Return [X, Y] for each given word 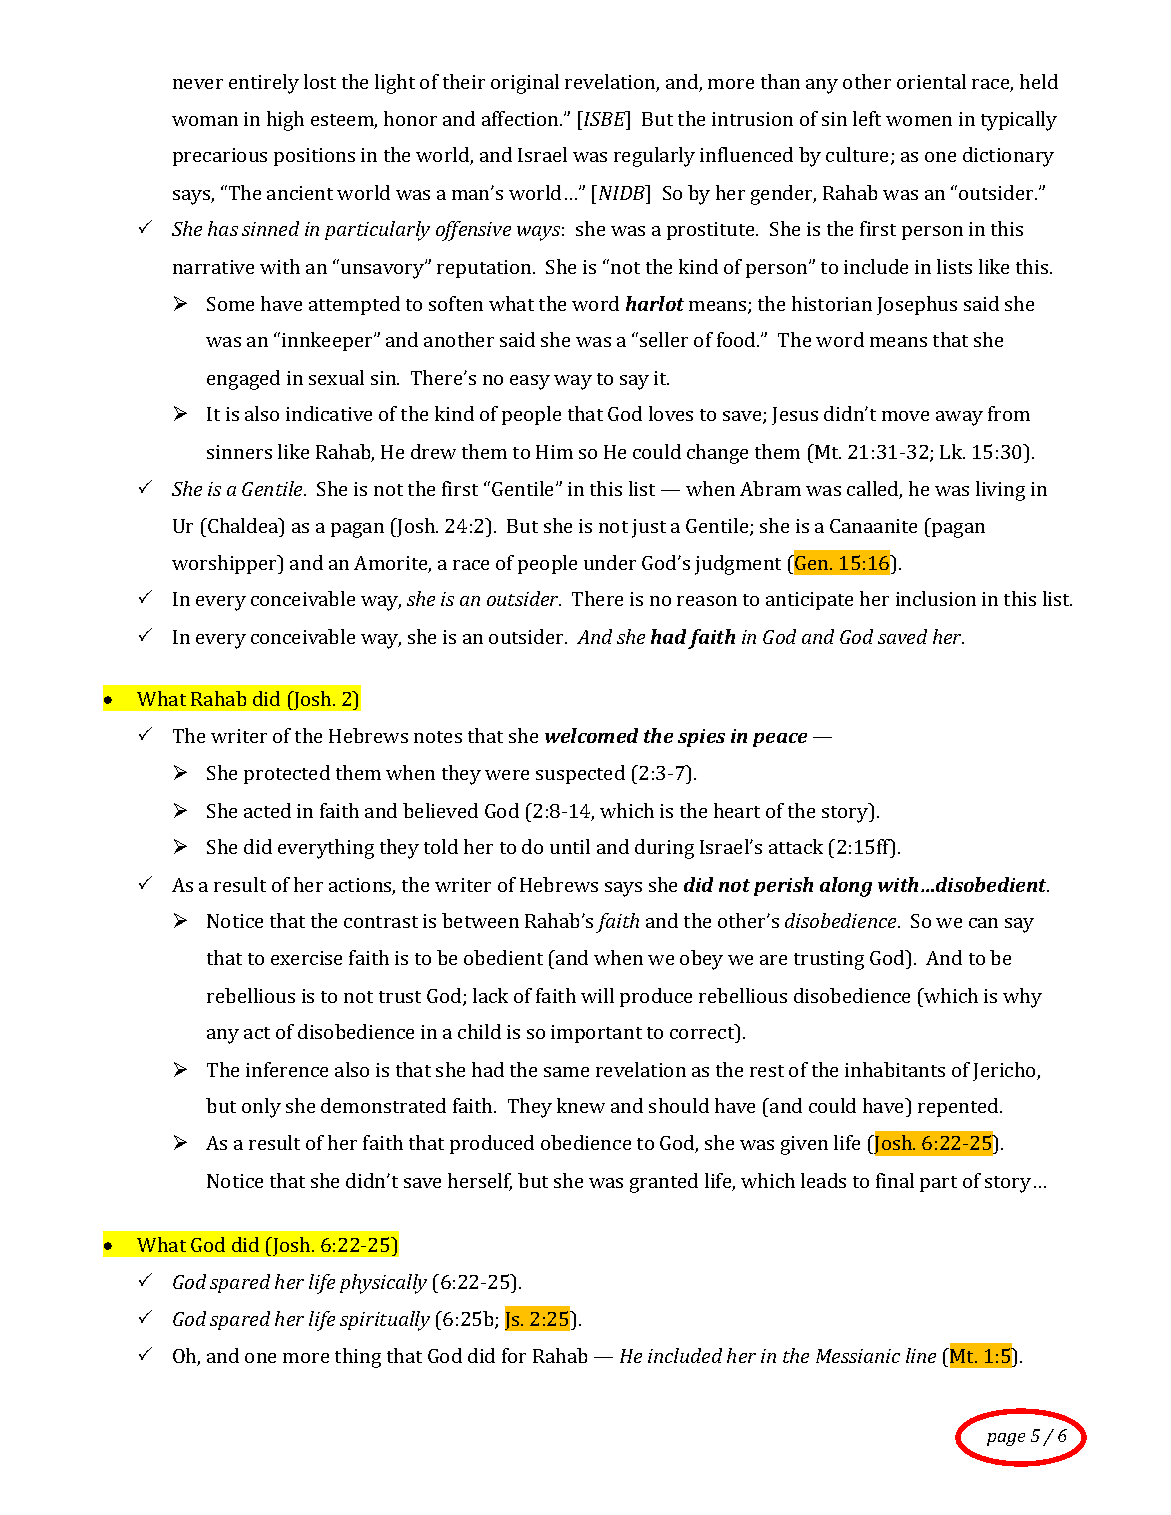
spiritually [385, 1321]
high [285, 121]
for [514, 1355]
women [919, 121]
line [921, 1355]
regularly [654, 157]
